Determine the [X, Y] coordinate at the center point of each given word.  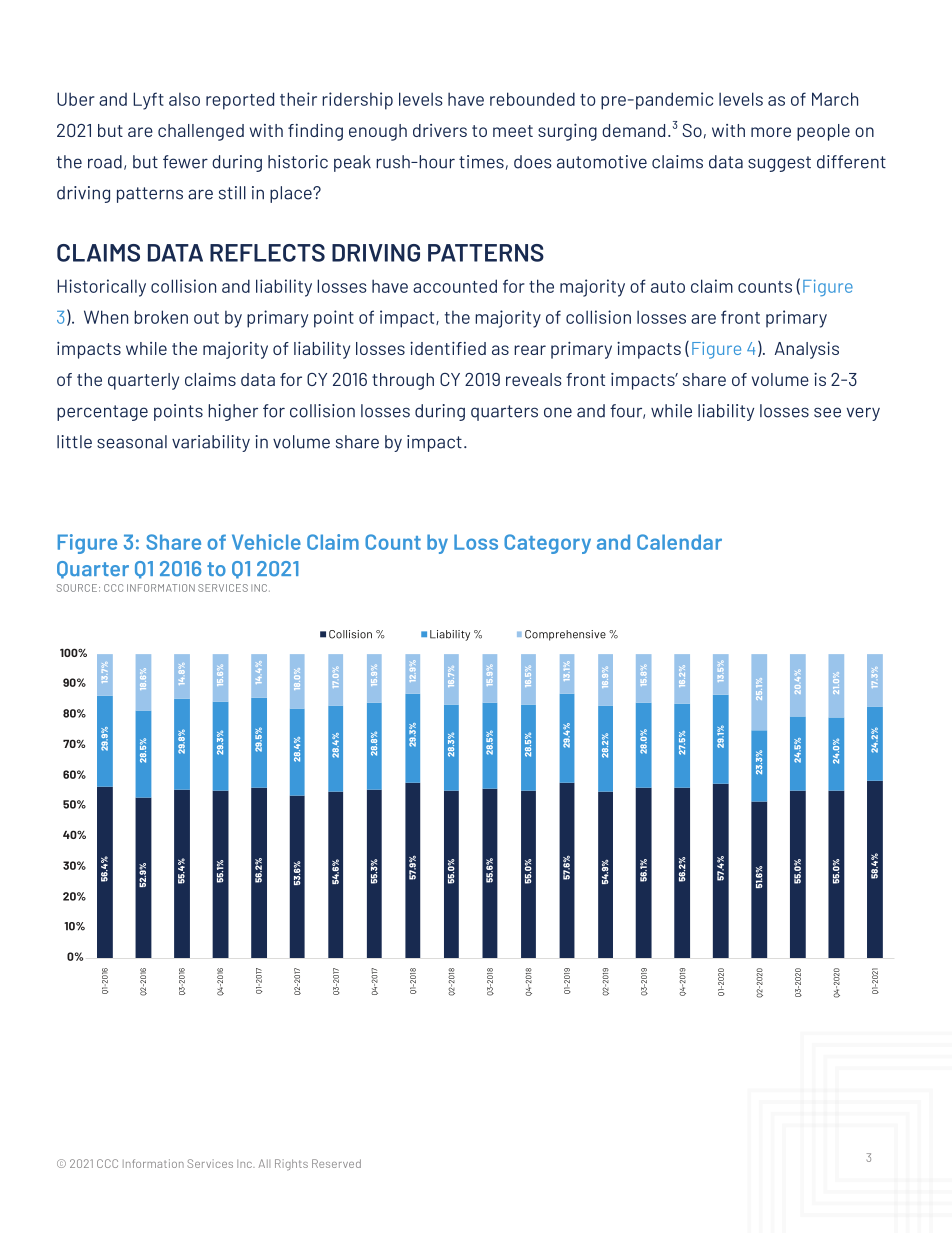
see [827, 412]
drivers [440, 130]
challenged [201, 132]
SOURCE [77, 588]
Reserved [336, 1163]
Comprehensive [565, 635]
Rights [291, 1165]
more [771, 132]
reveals [534, 379]
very [863, 414]
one [558, 412]
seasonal [132, 442]
